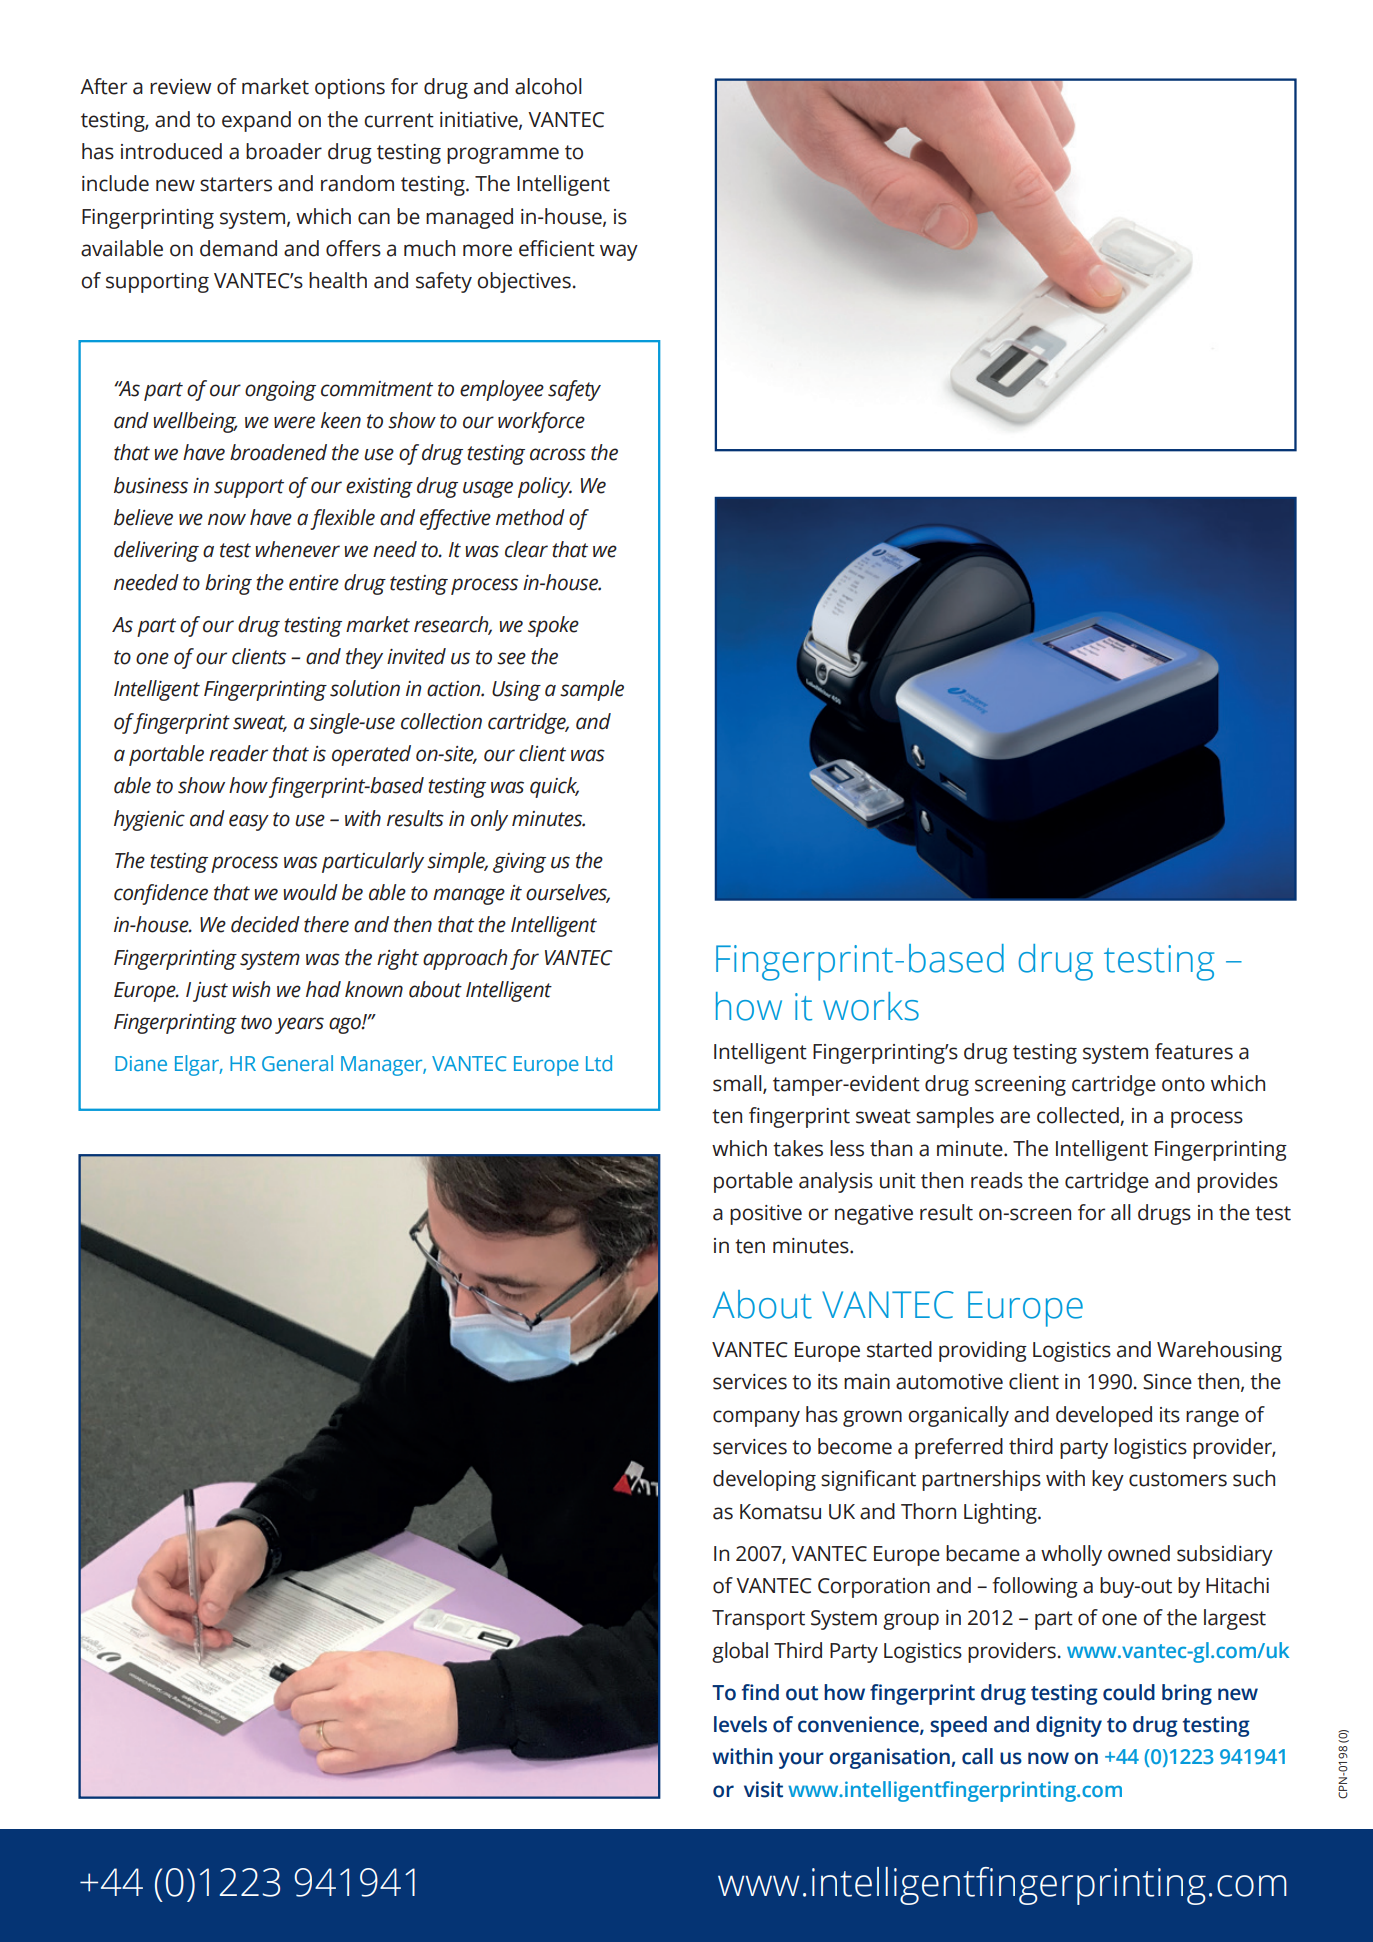 Image resolution: width=1373 pixels, height=1942 pixels. I want to click on spoke, so click(553, 626).
